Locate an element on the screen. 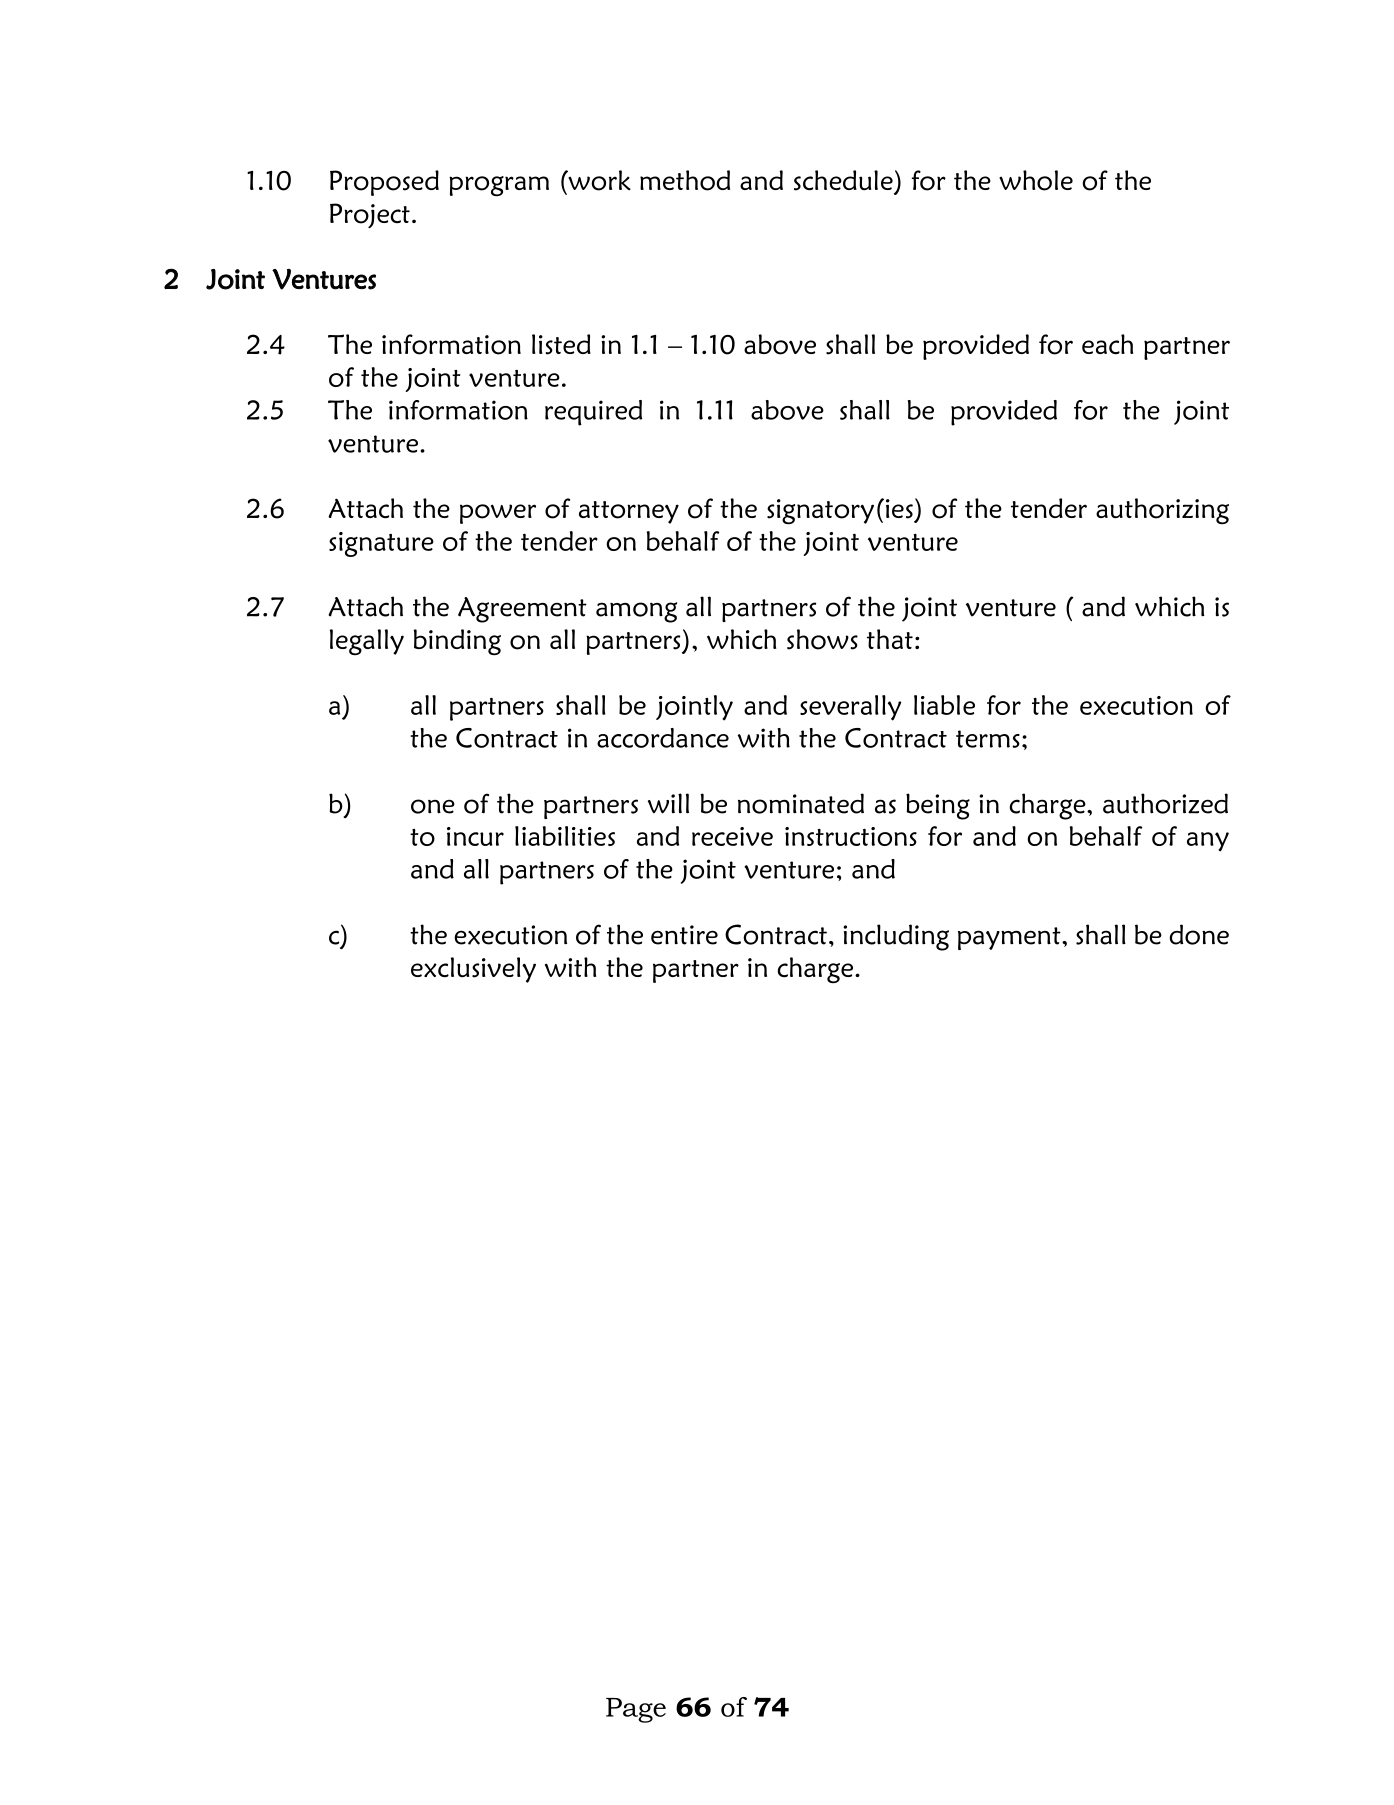  payment is located at coordinates (1010, 938).
